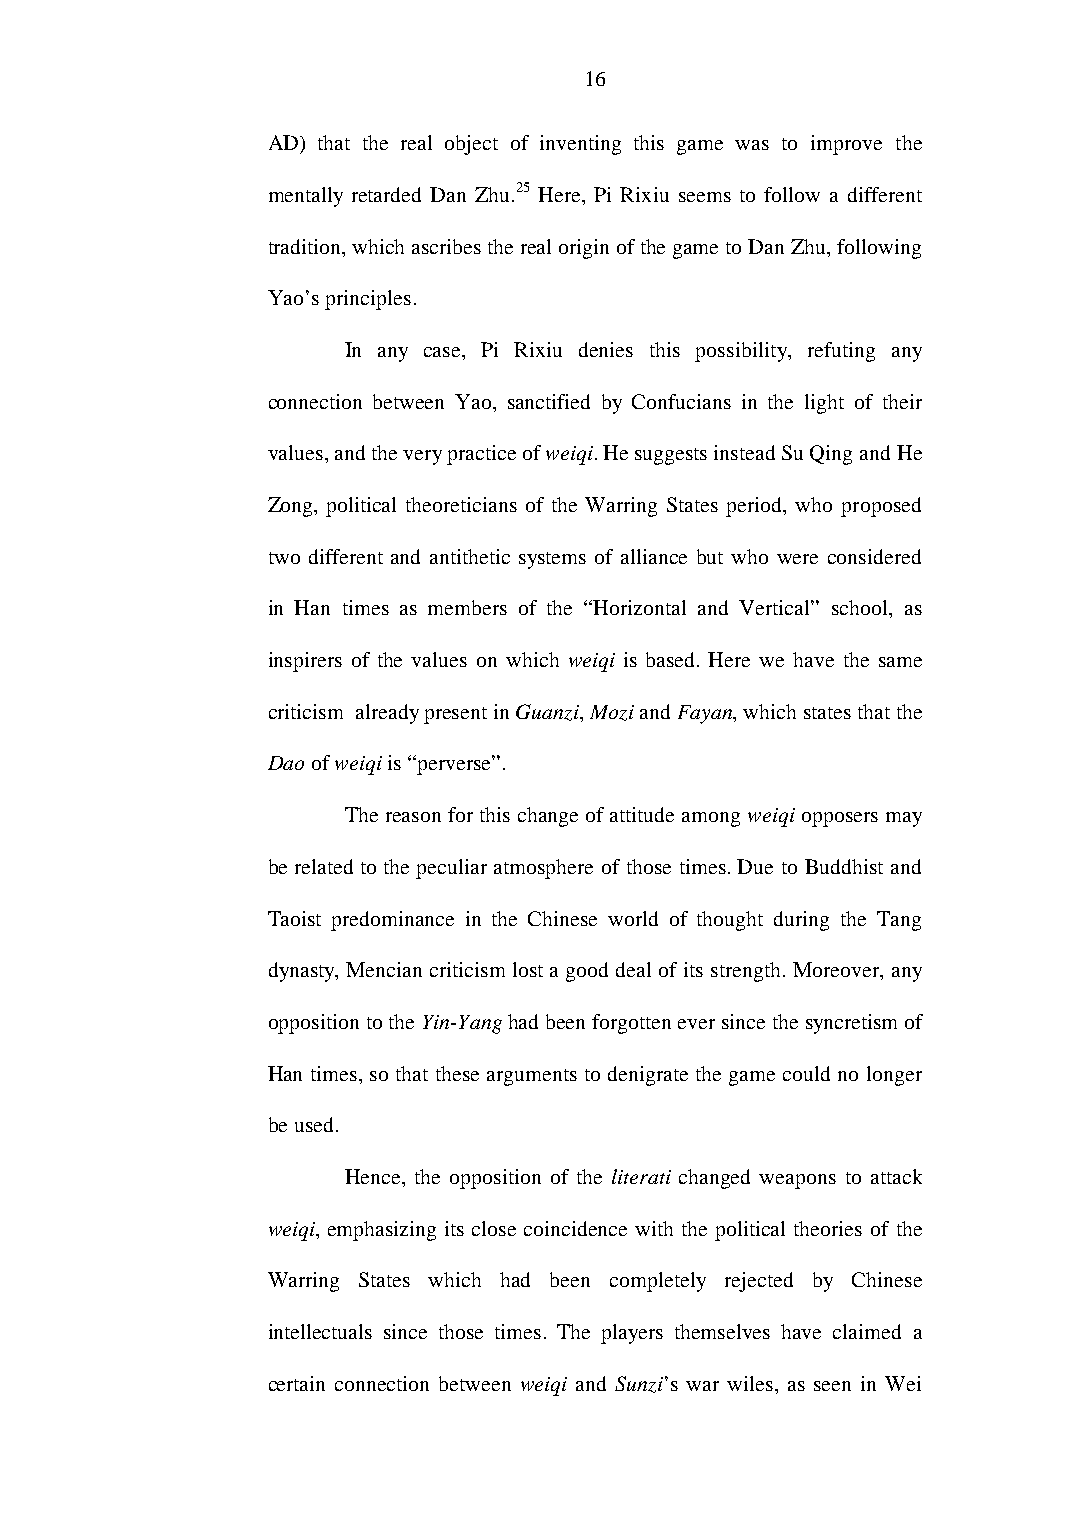 This image has height=1537, width=1086. I want to click on already, so click(387, 714).
